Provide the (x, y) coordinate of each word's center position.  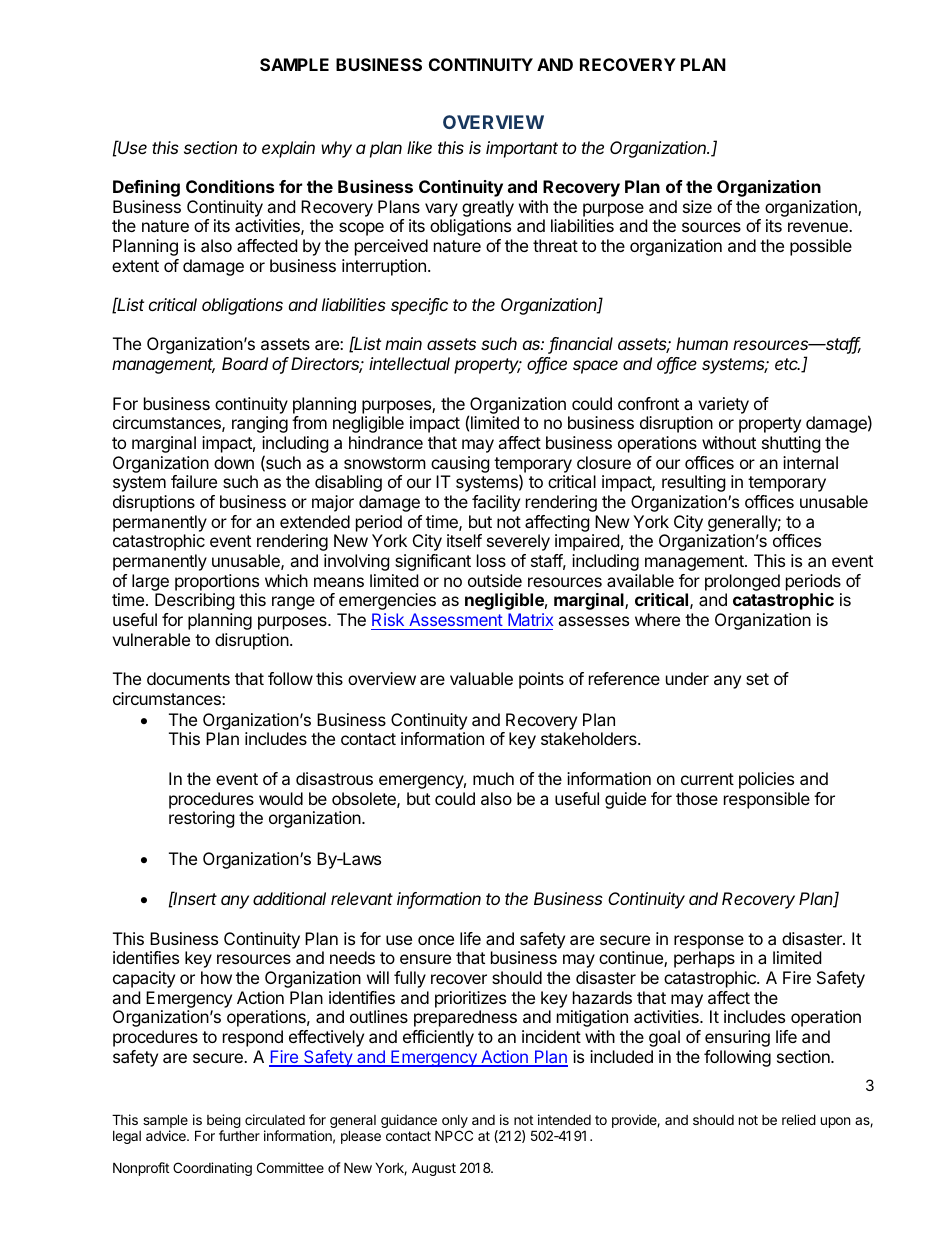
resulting (694, 483)
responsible (767, 800)
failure (194, 481)
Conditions (230, 186)
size (697, 206)
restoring (202, 819)
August (434, 1169)
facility (496, 503)
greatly (488, 208)
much (493, 778)
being (224, 1122)
